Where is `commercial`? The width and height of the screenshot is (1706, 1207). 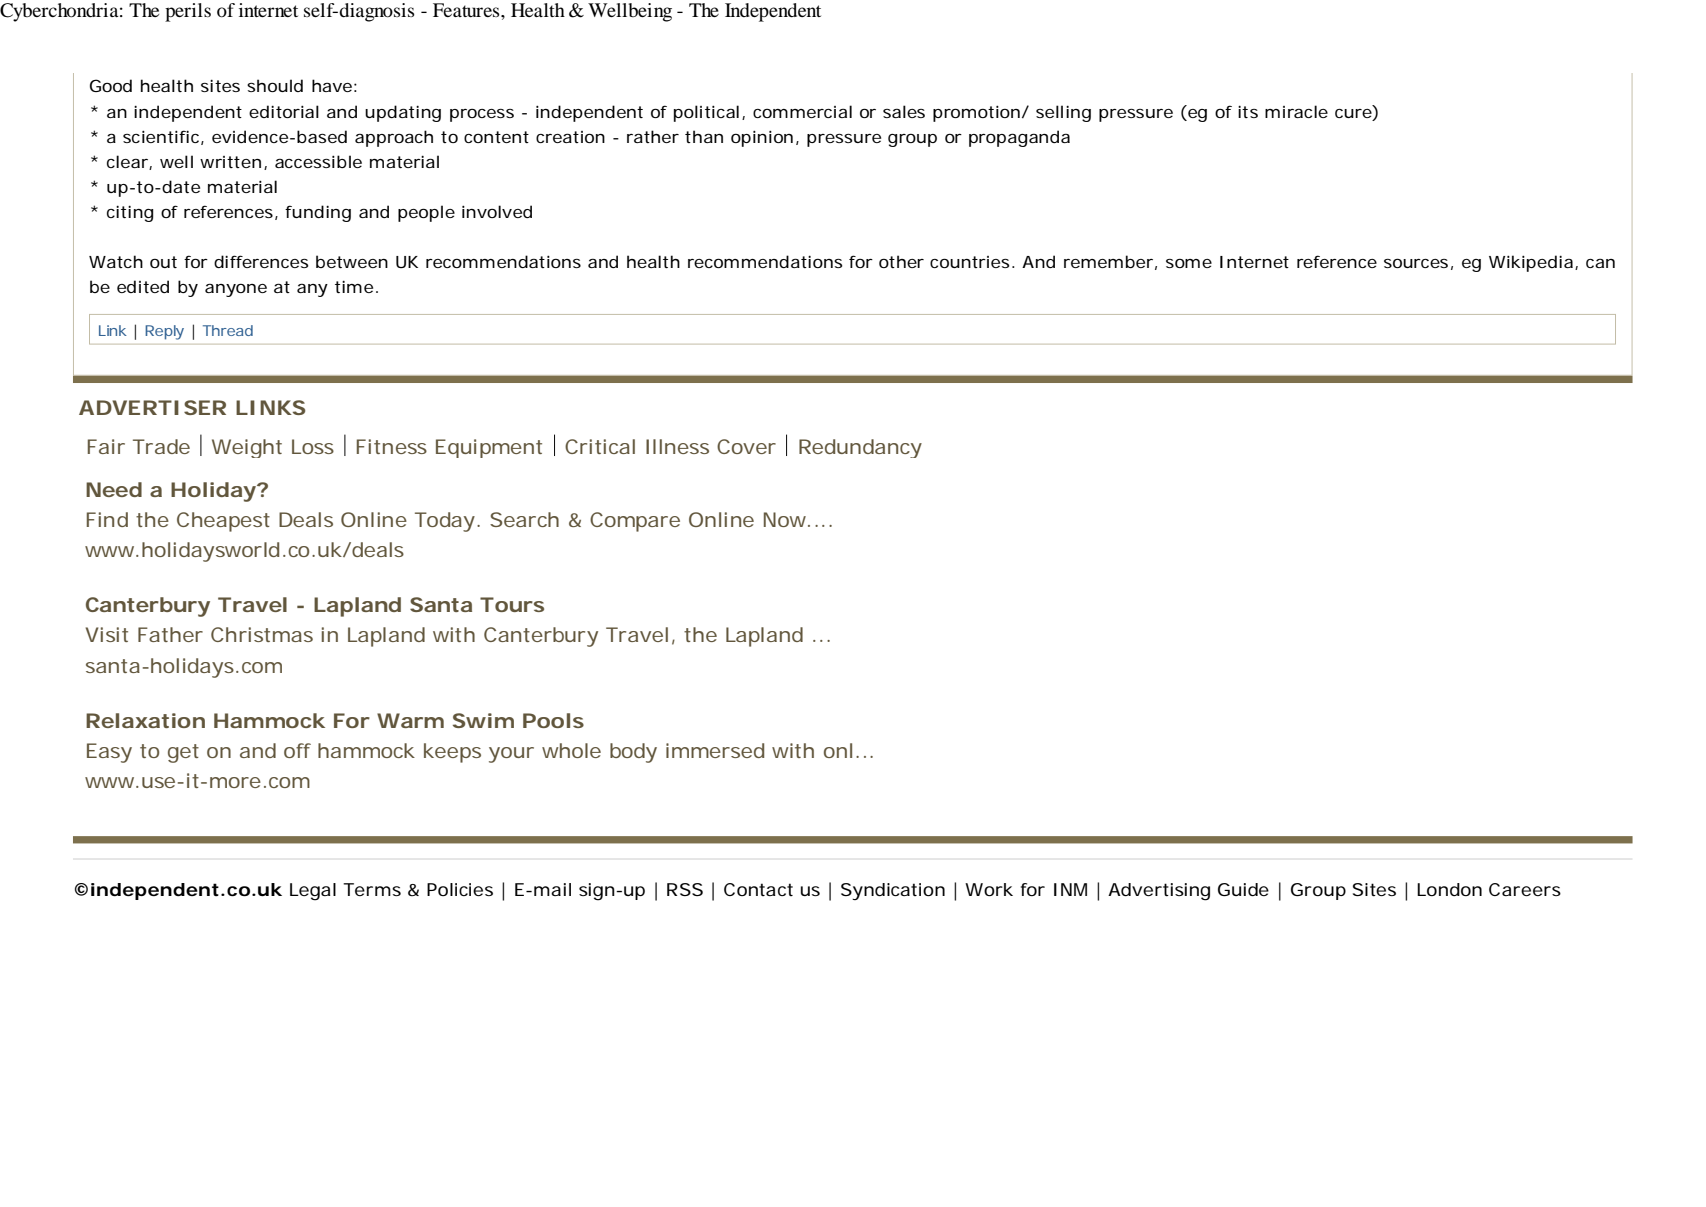 commercial is located at coordinates (802, 111).
